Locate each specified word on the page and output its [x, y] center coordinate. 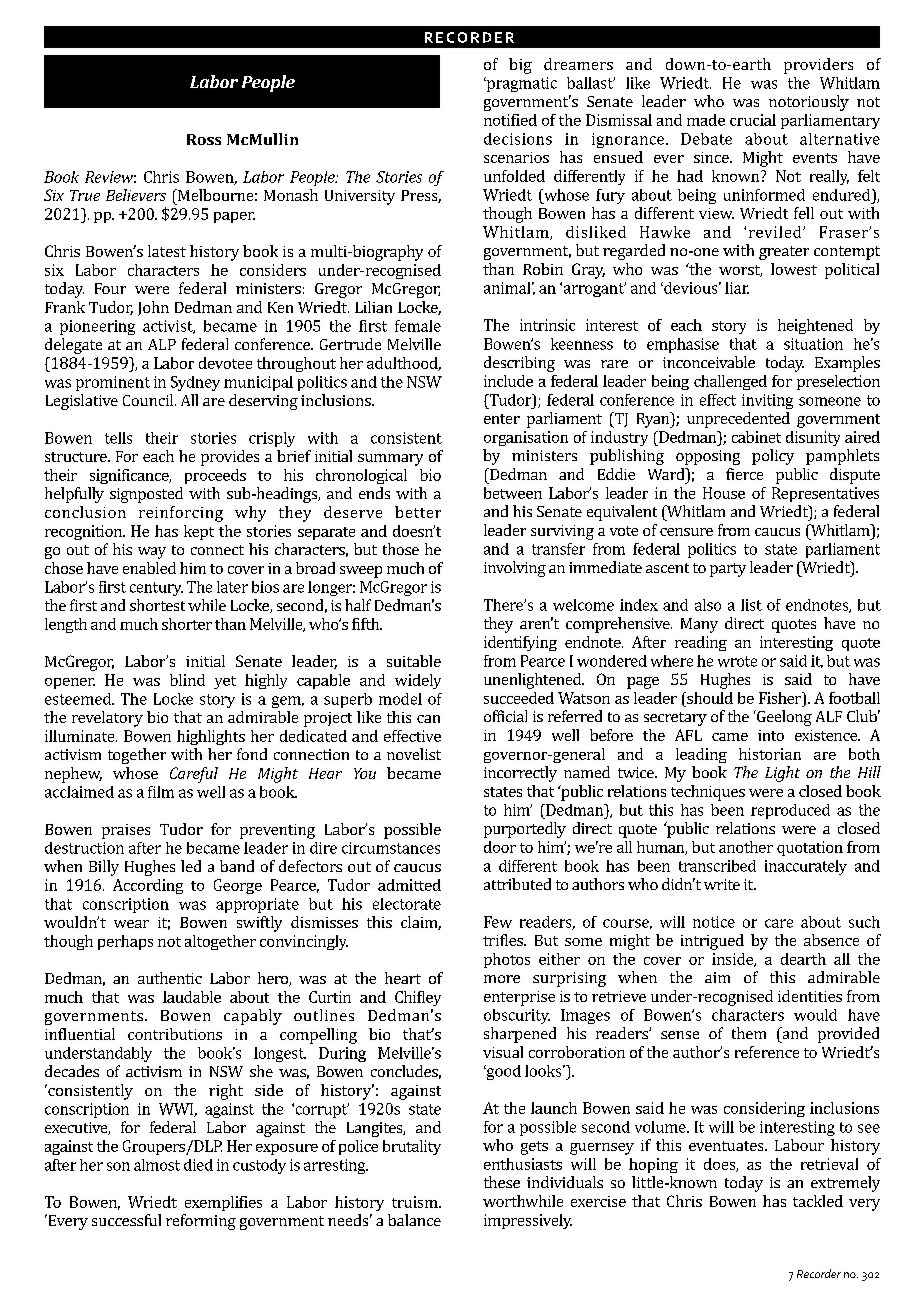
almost [157, 1165]
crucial [753, 120]
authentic [170, 978]
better [418, 512]
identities [810, 996]
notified [510, 120]
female [418, 326]
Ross [204, 139]
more [502, 979]
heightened [815, 326]
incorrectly [520, 774]
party [728, 570]
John [153, 308]
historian [770, 754]
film [161, 792]
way [152, 553]
